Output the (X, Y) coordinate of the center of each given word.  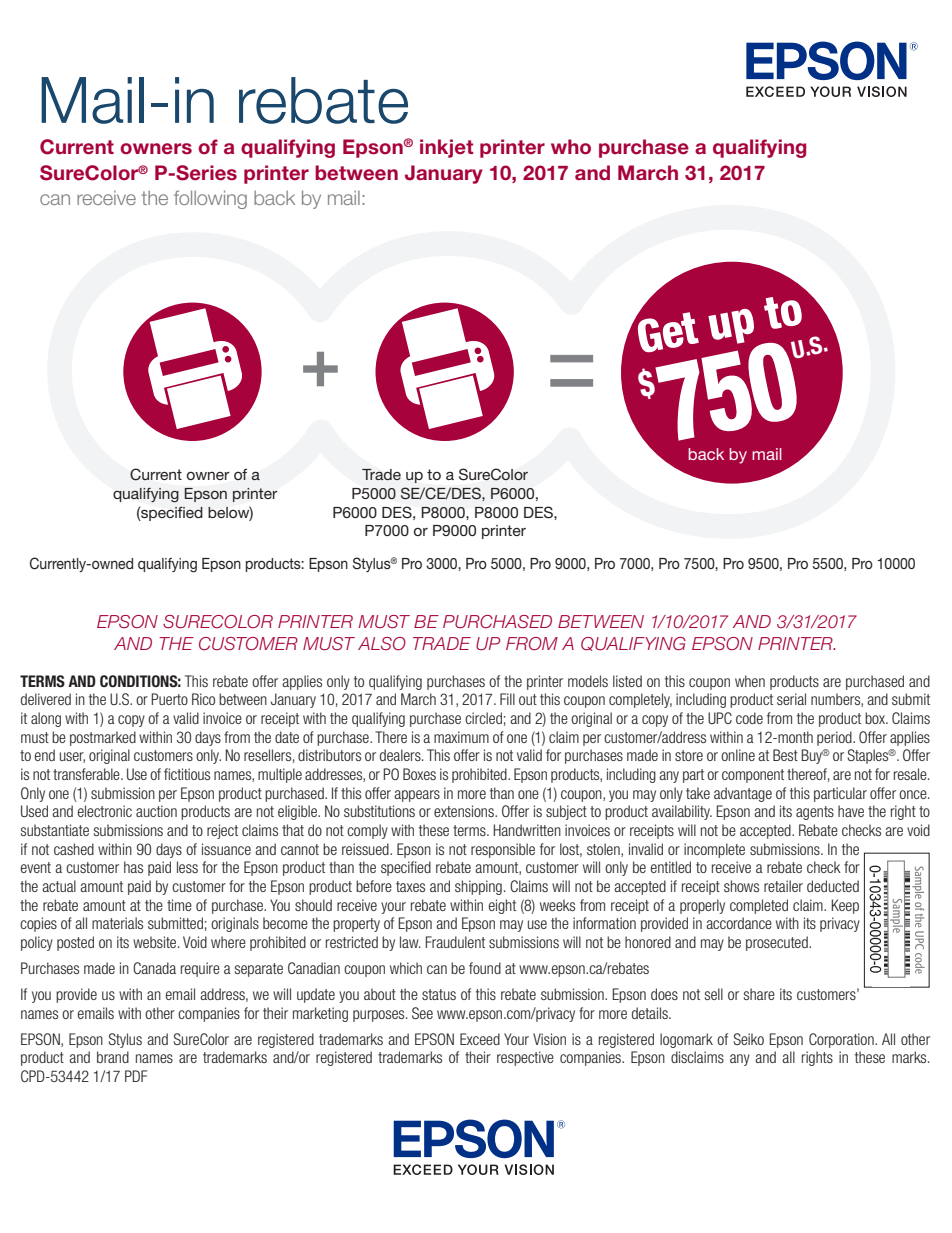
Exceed (480, 1039)
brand (113, 1057)
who (571, 147)
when (750, 681)
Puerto (169, 699)
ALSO (382, 643)
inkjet (446, 148)
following (210, 199)
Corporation (842, 1040)
